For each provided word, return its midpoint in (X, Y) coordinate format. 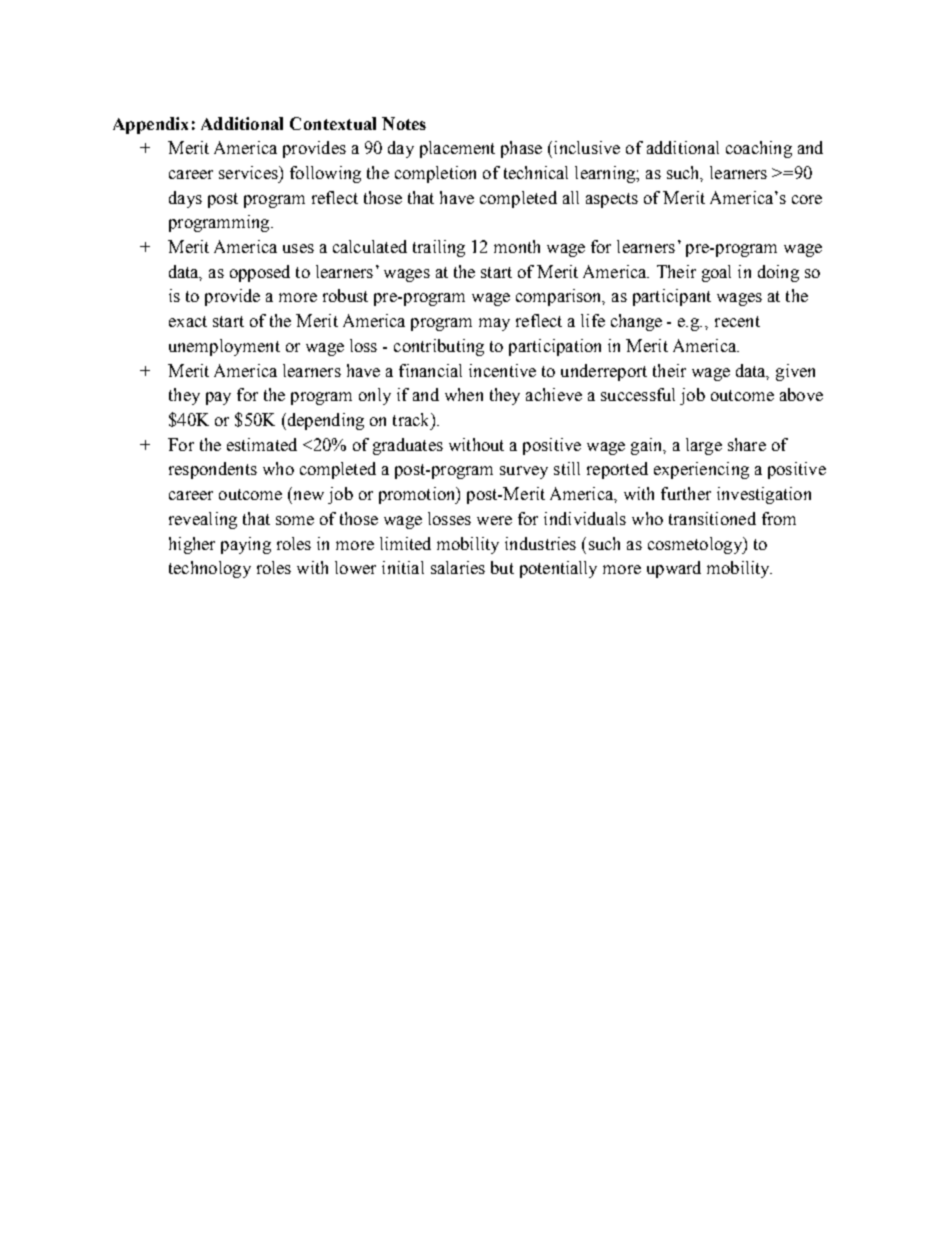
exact (188, 321)
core (807, 199)
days (185, 199)
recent (737, 321)
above (801, 394)
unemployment (224, 347)
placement (457, 149)
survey (524, 472)
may (494, 324)
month (517, 246)
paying (246, 545)
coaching (759, 149)
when (464, 394)
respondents (213, 470)
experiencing (701, 470)
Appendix (150, 125)
